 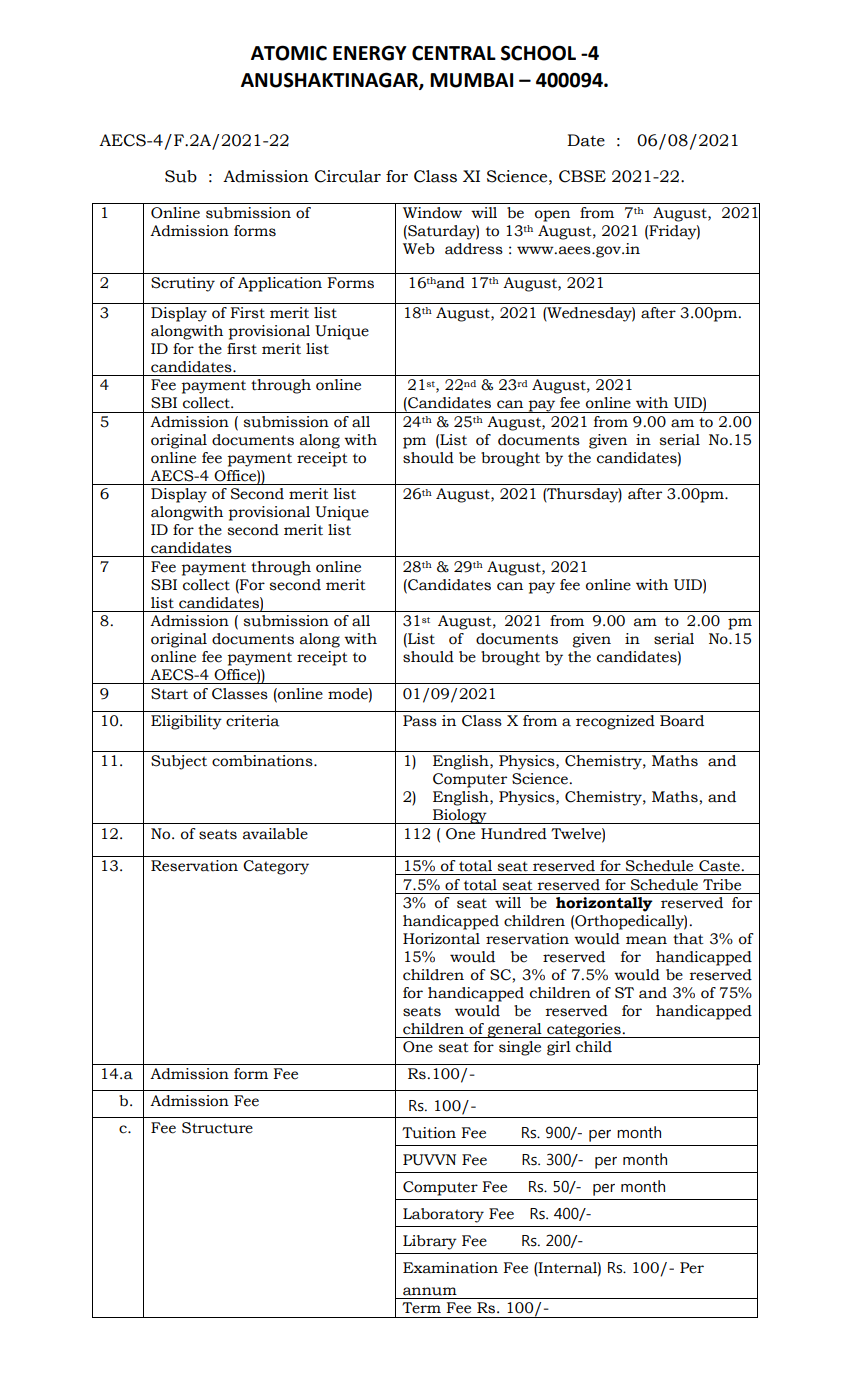 What do you see at coordinates (289, 53) in the document?
I see `ATOMIC` at bounding box center [289, 53].
